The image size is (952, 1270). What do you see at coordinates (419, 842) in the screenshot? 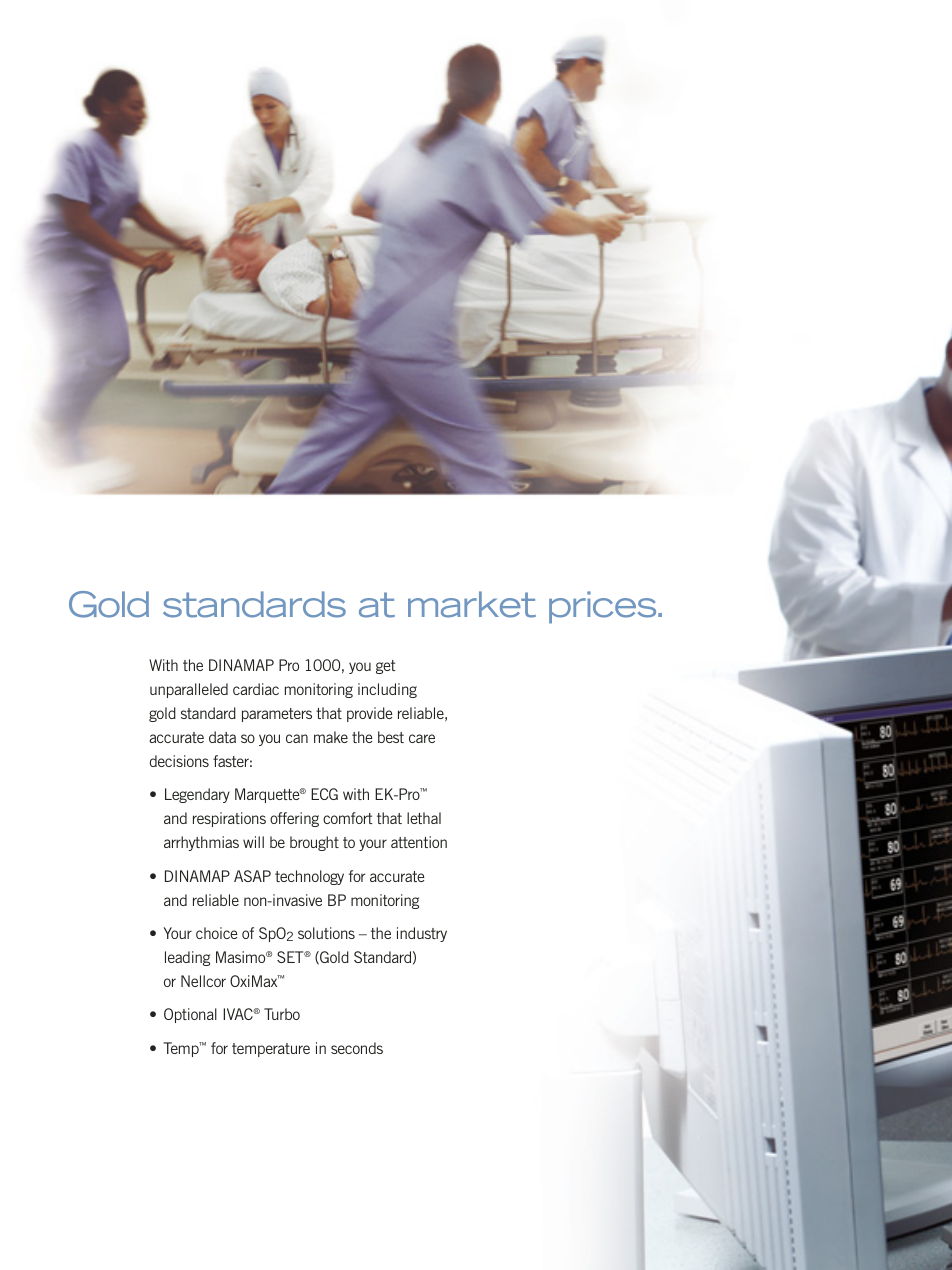
I see `attention` at bounding box center [419, 842].
